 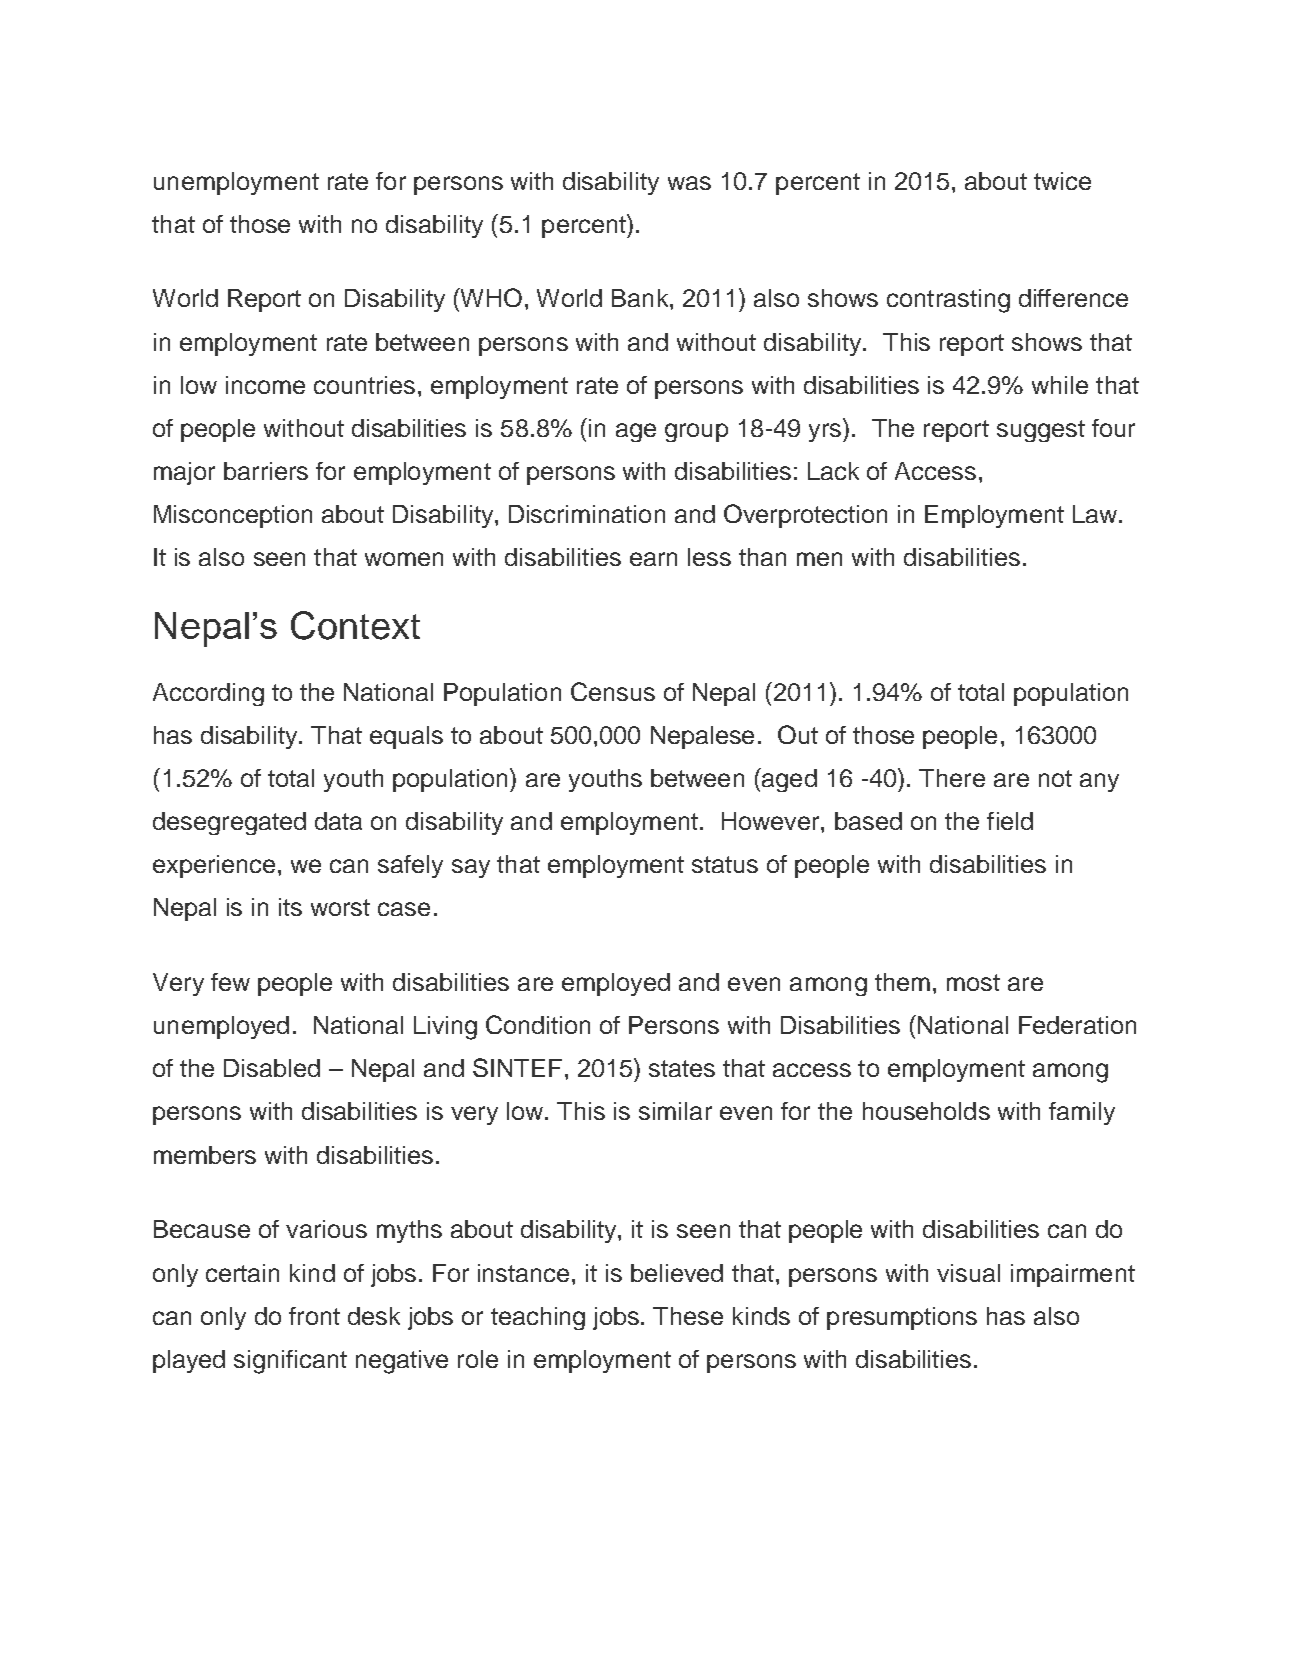 I want to click on front, so click(x=314, y=1316).
